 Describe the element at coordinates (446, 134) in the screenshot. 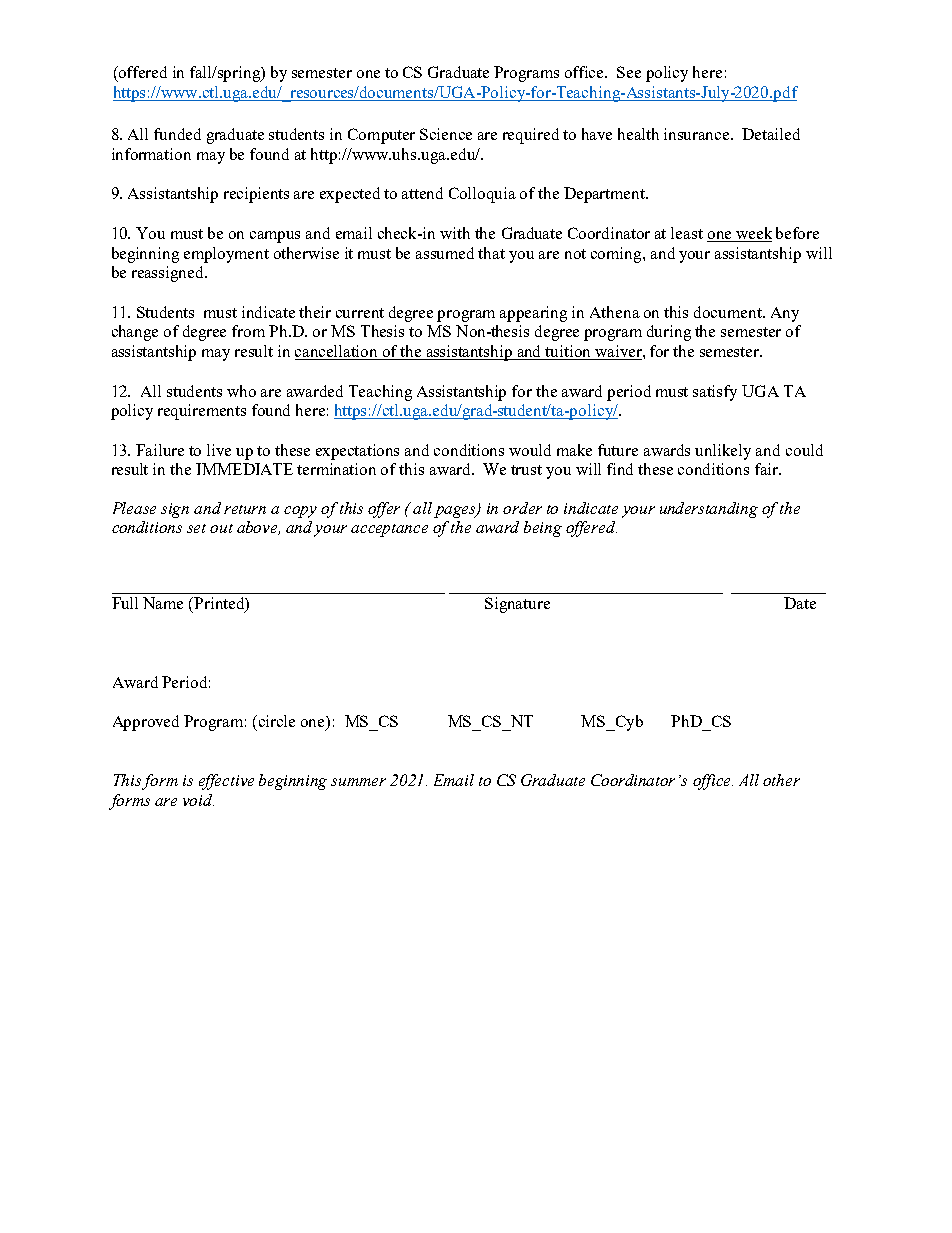

I see `Science` at that location.
